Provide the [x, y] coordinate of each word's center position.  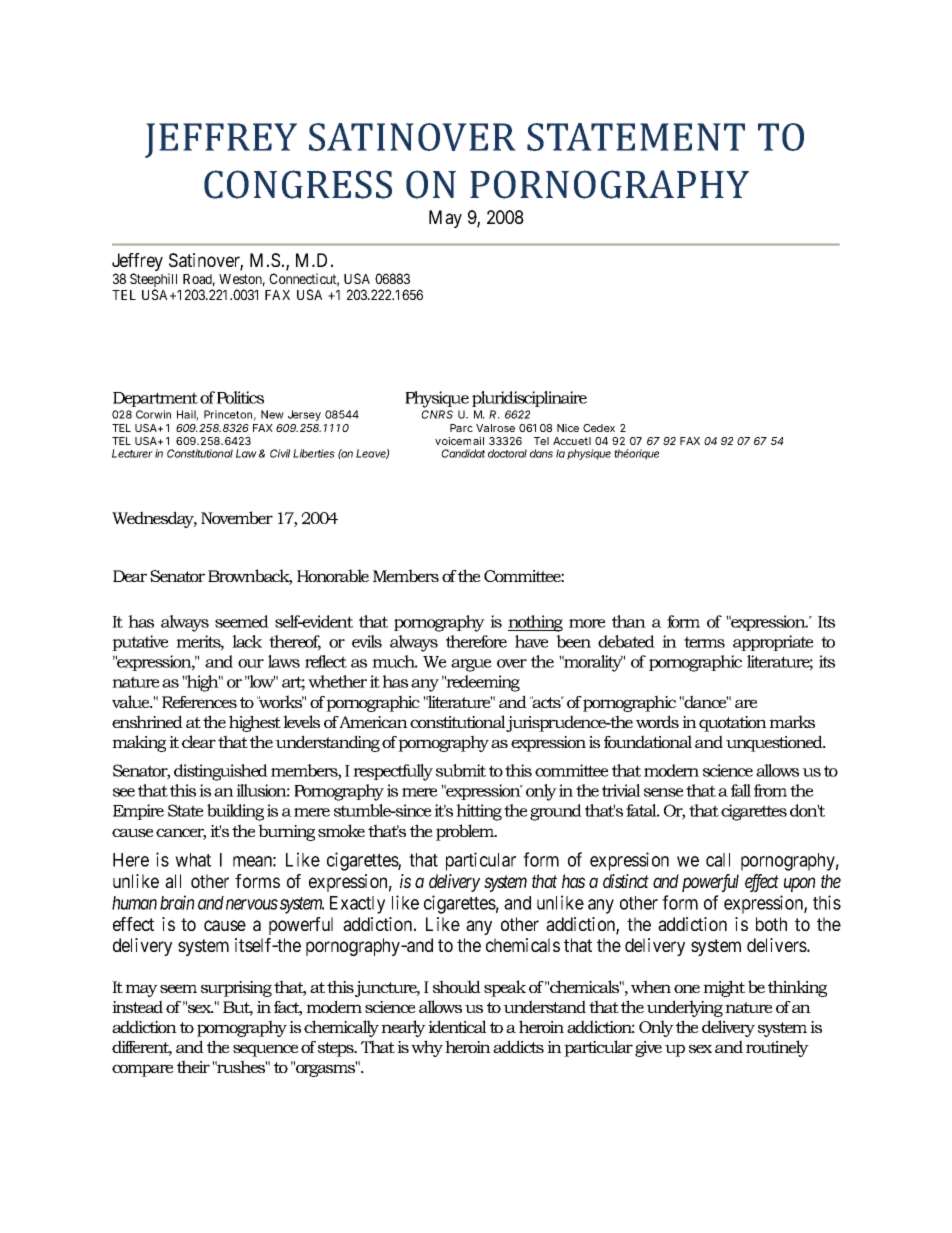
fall [741, 790]
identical [457, 1026]
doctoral [507, 453]
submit [461, 770]
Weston [242, 280]
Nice [568, 428]
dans [541, 453]
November [237, 517]
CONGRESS [298, 184]
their [193, 1066]
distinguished [221, 772]
